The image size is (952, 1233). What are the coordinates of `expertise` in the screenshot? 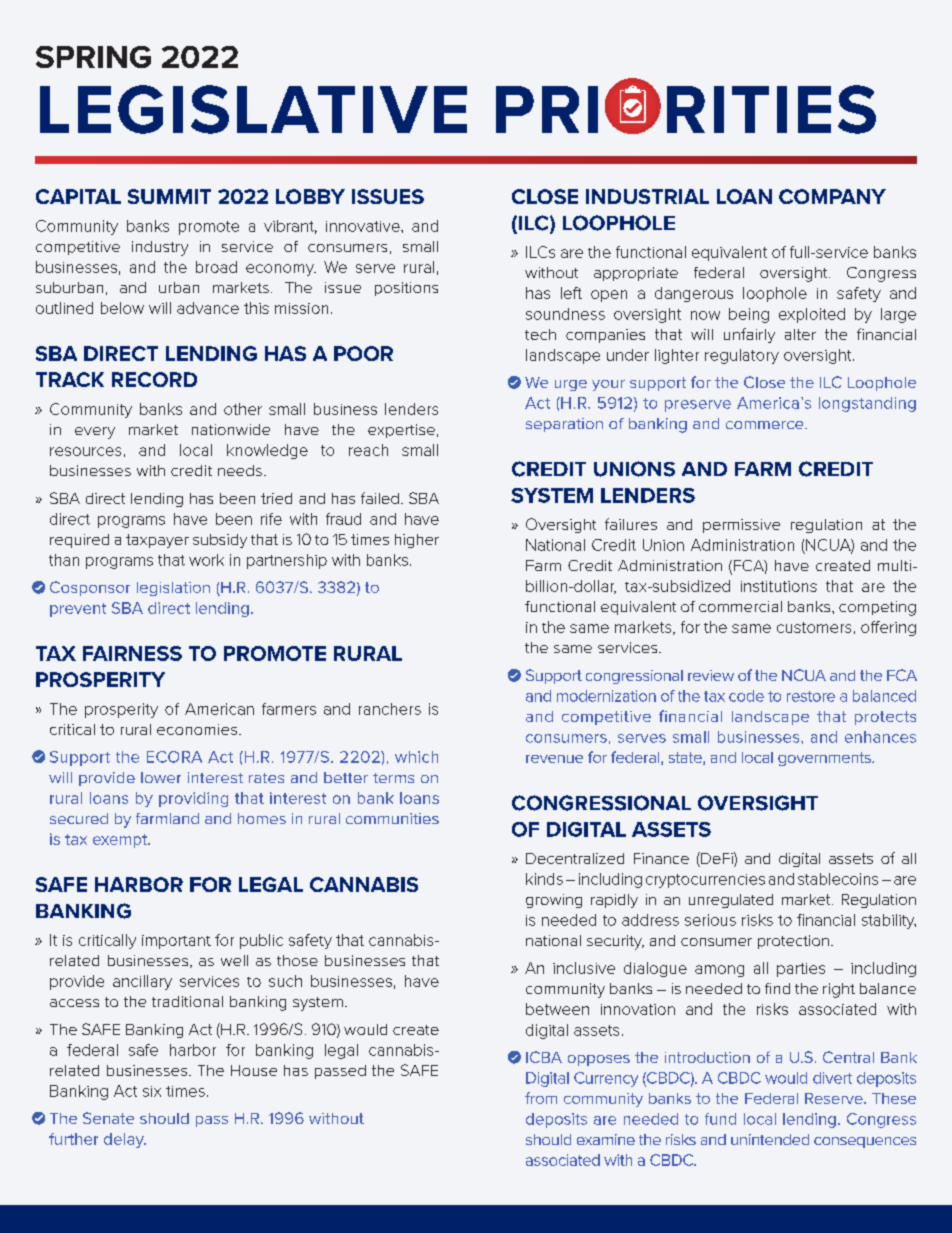 It's located at (401, 431).
